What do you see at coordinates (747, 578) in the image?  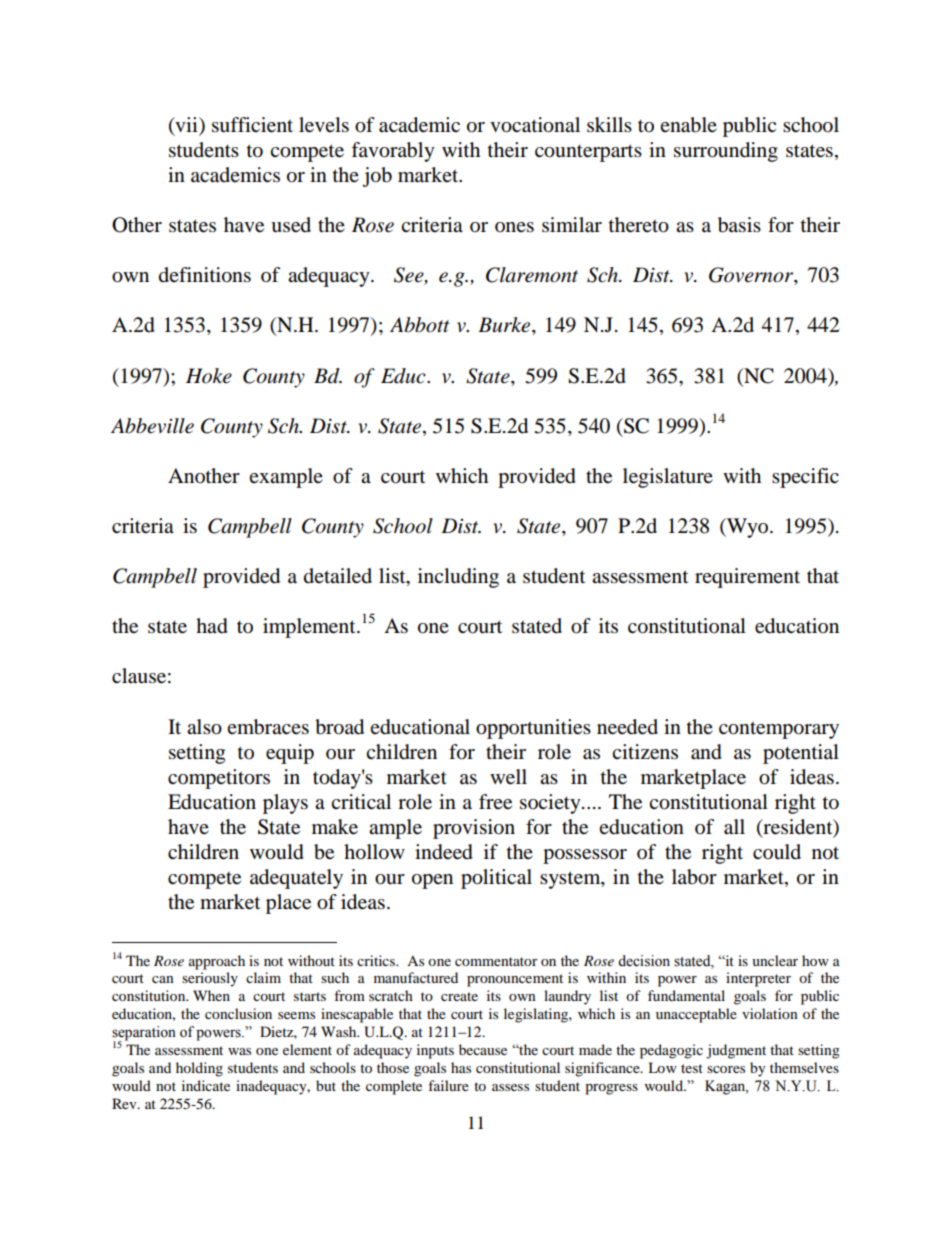 I see `requirement` at bounding box center [747, 578].
